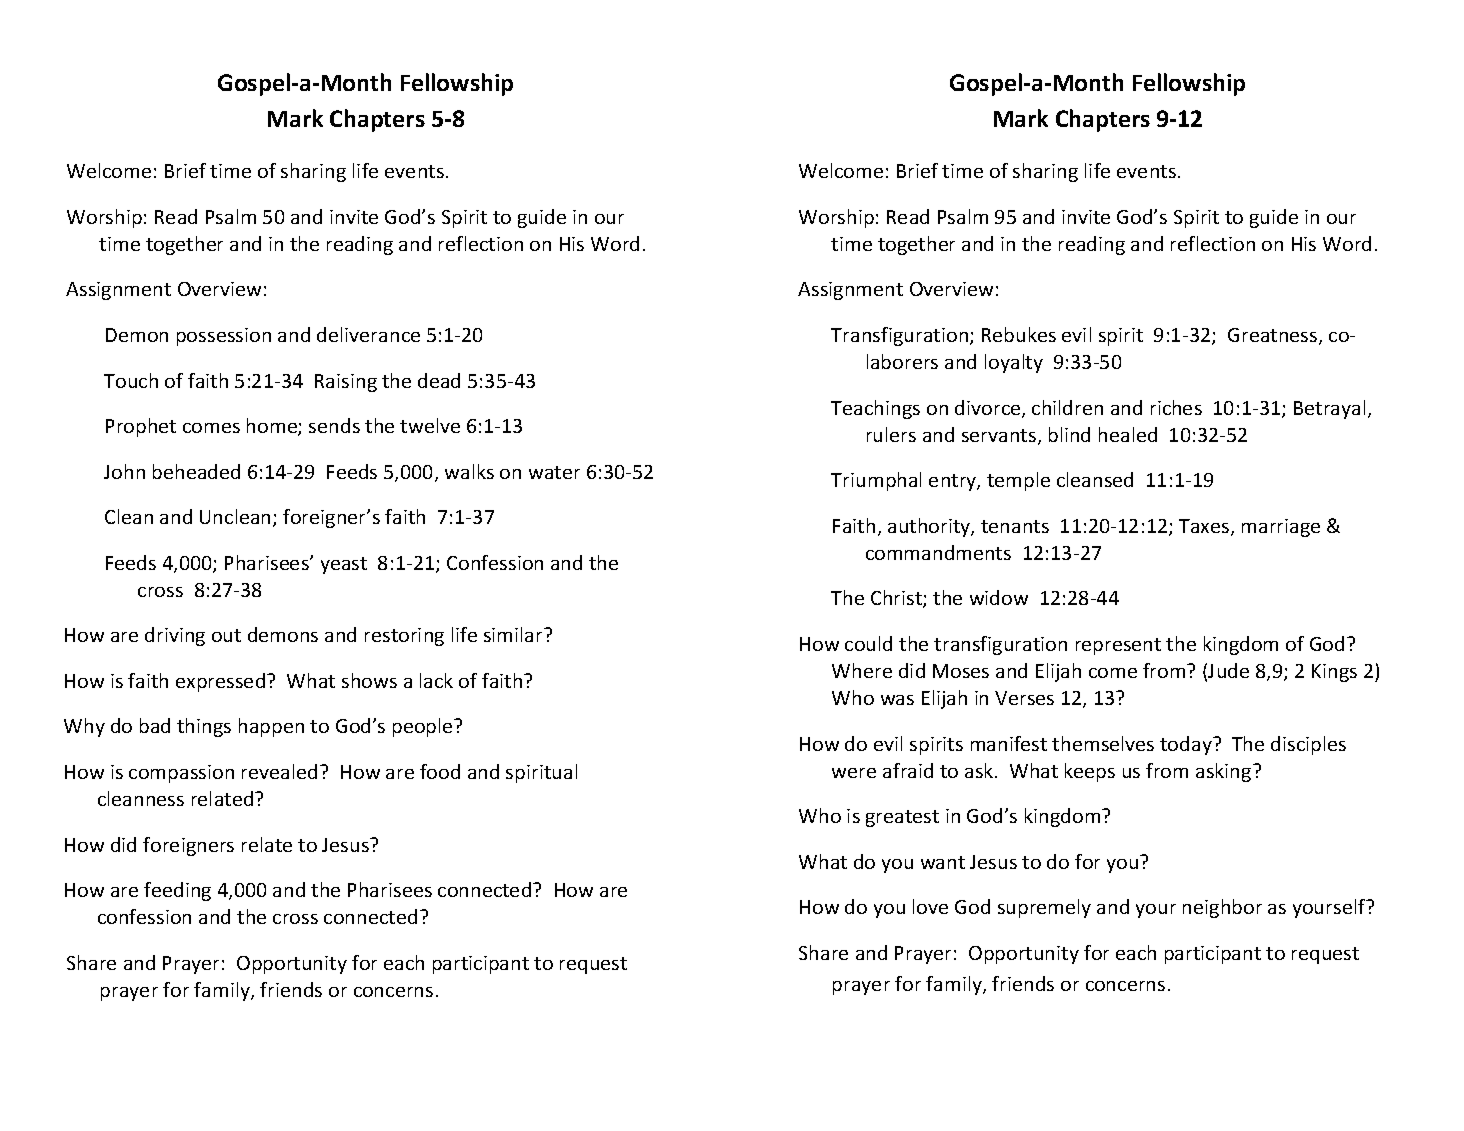 The image size is (1464, 1131). Describe the element at coordinates (854, 773) in the document. I see `were` at that location.
